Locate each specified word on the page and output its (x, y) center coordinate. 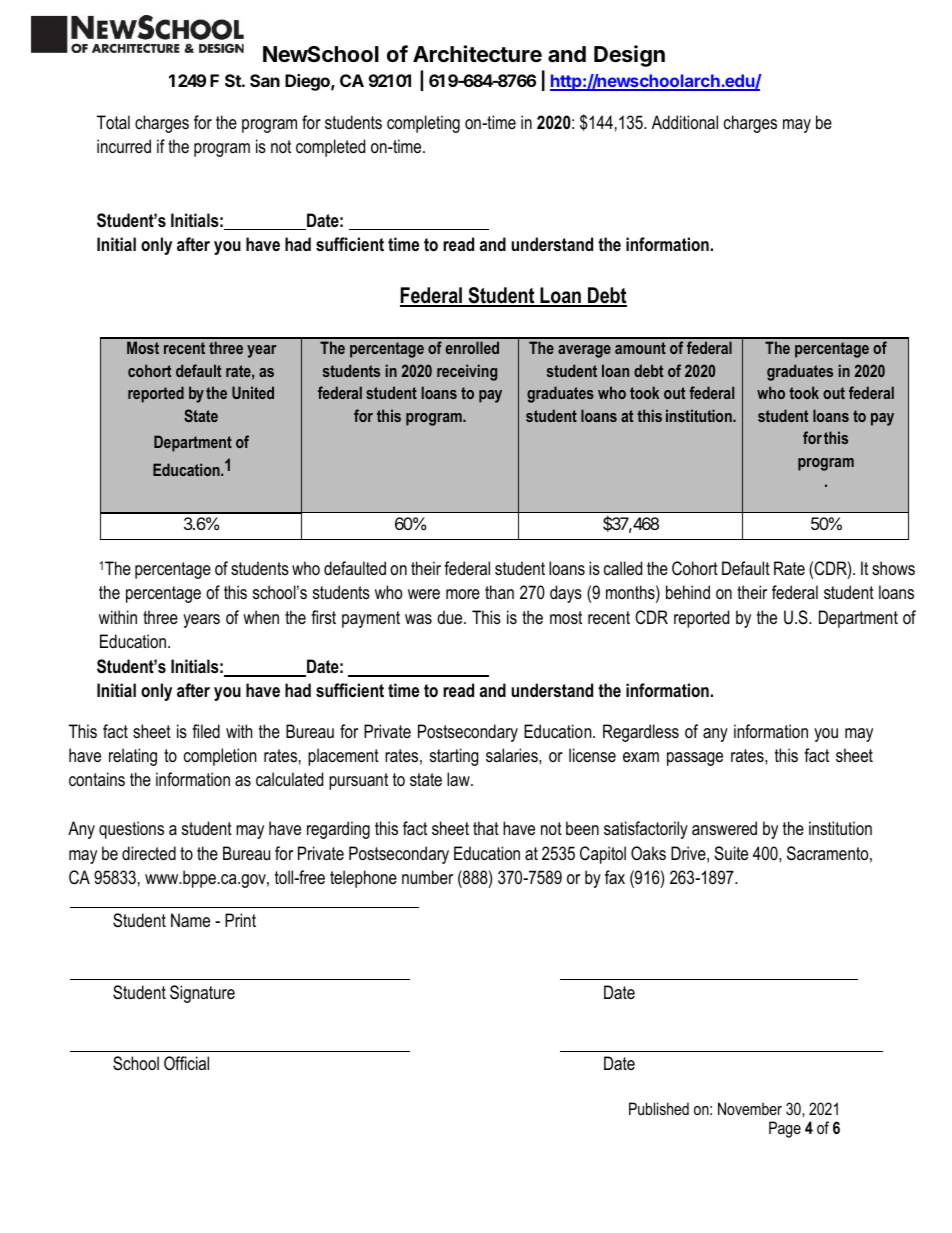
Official (186, 1063)
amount (640, 348)
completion (220, 757)
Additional (685, 122)
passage (695, 759)
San (265, 80)
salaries (513, 755)
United (253, 392)
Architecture (477, 54)
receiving (467, 372)
